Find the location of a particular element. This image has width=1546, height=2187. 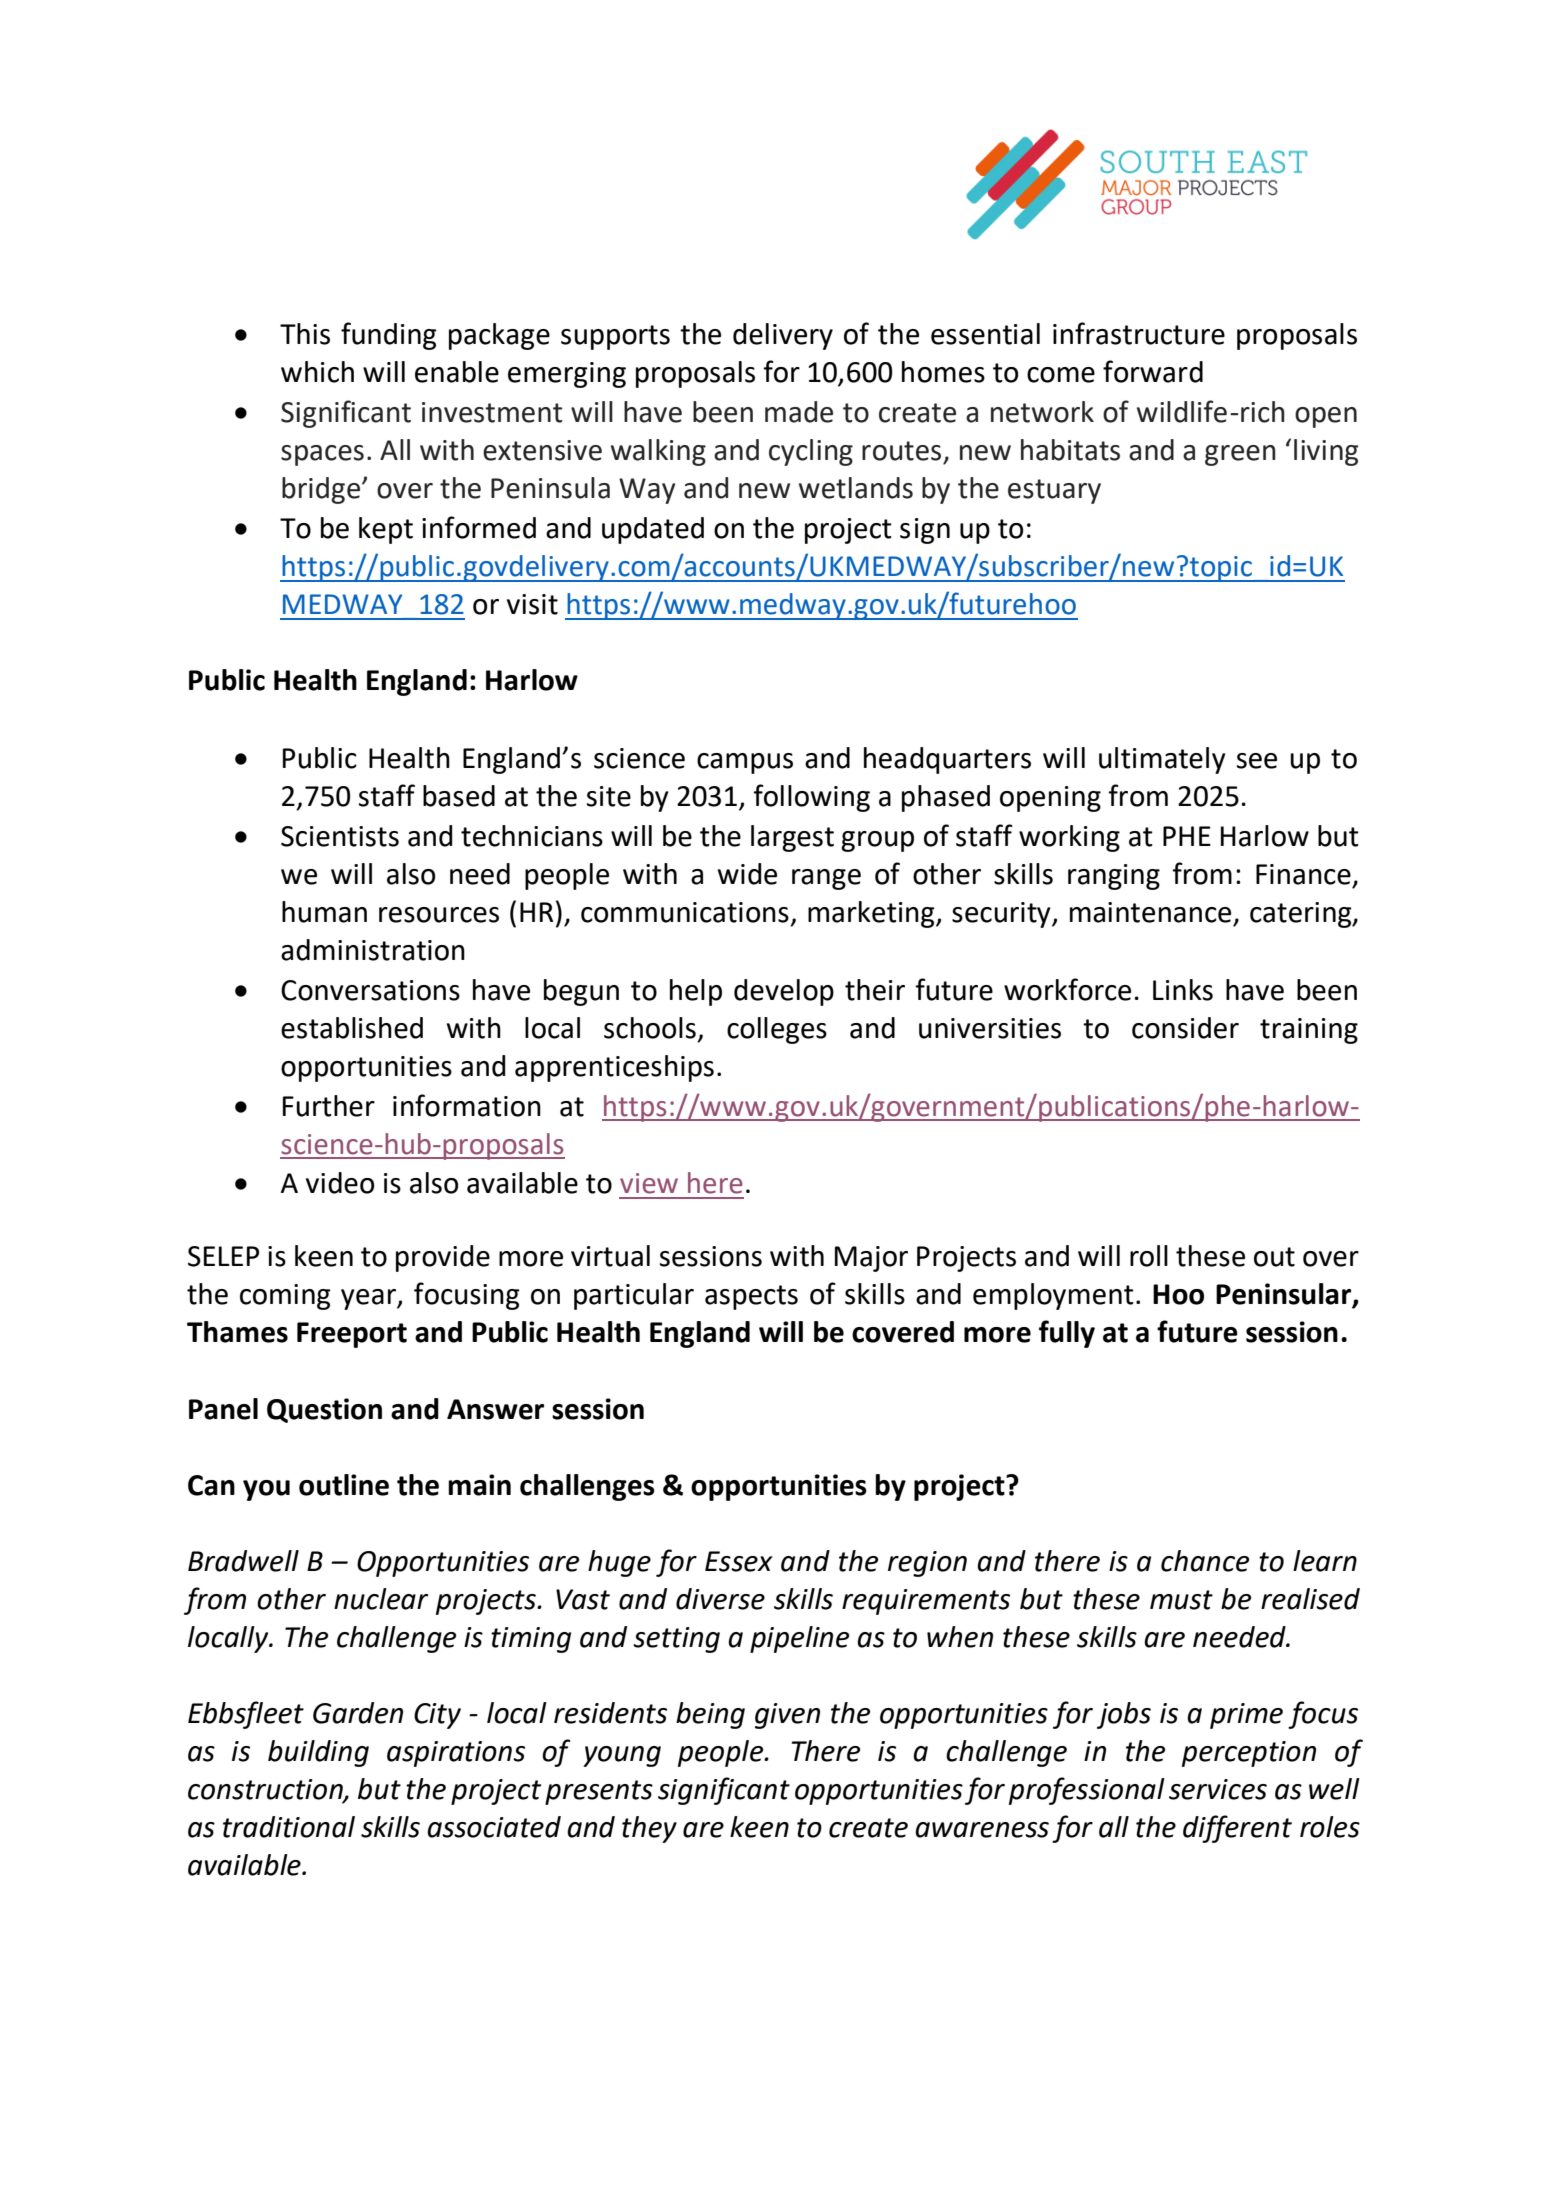

made is located at coordinates (799, 412).
